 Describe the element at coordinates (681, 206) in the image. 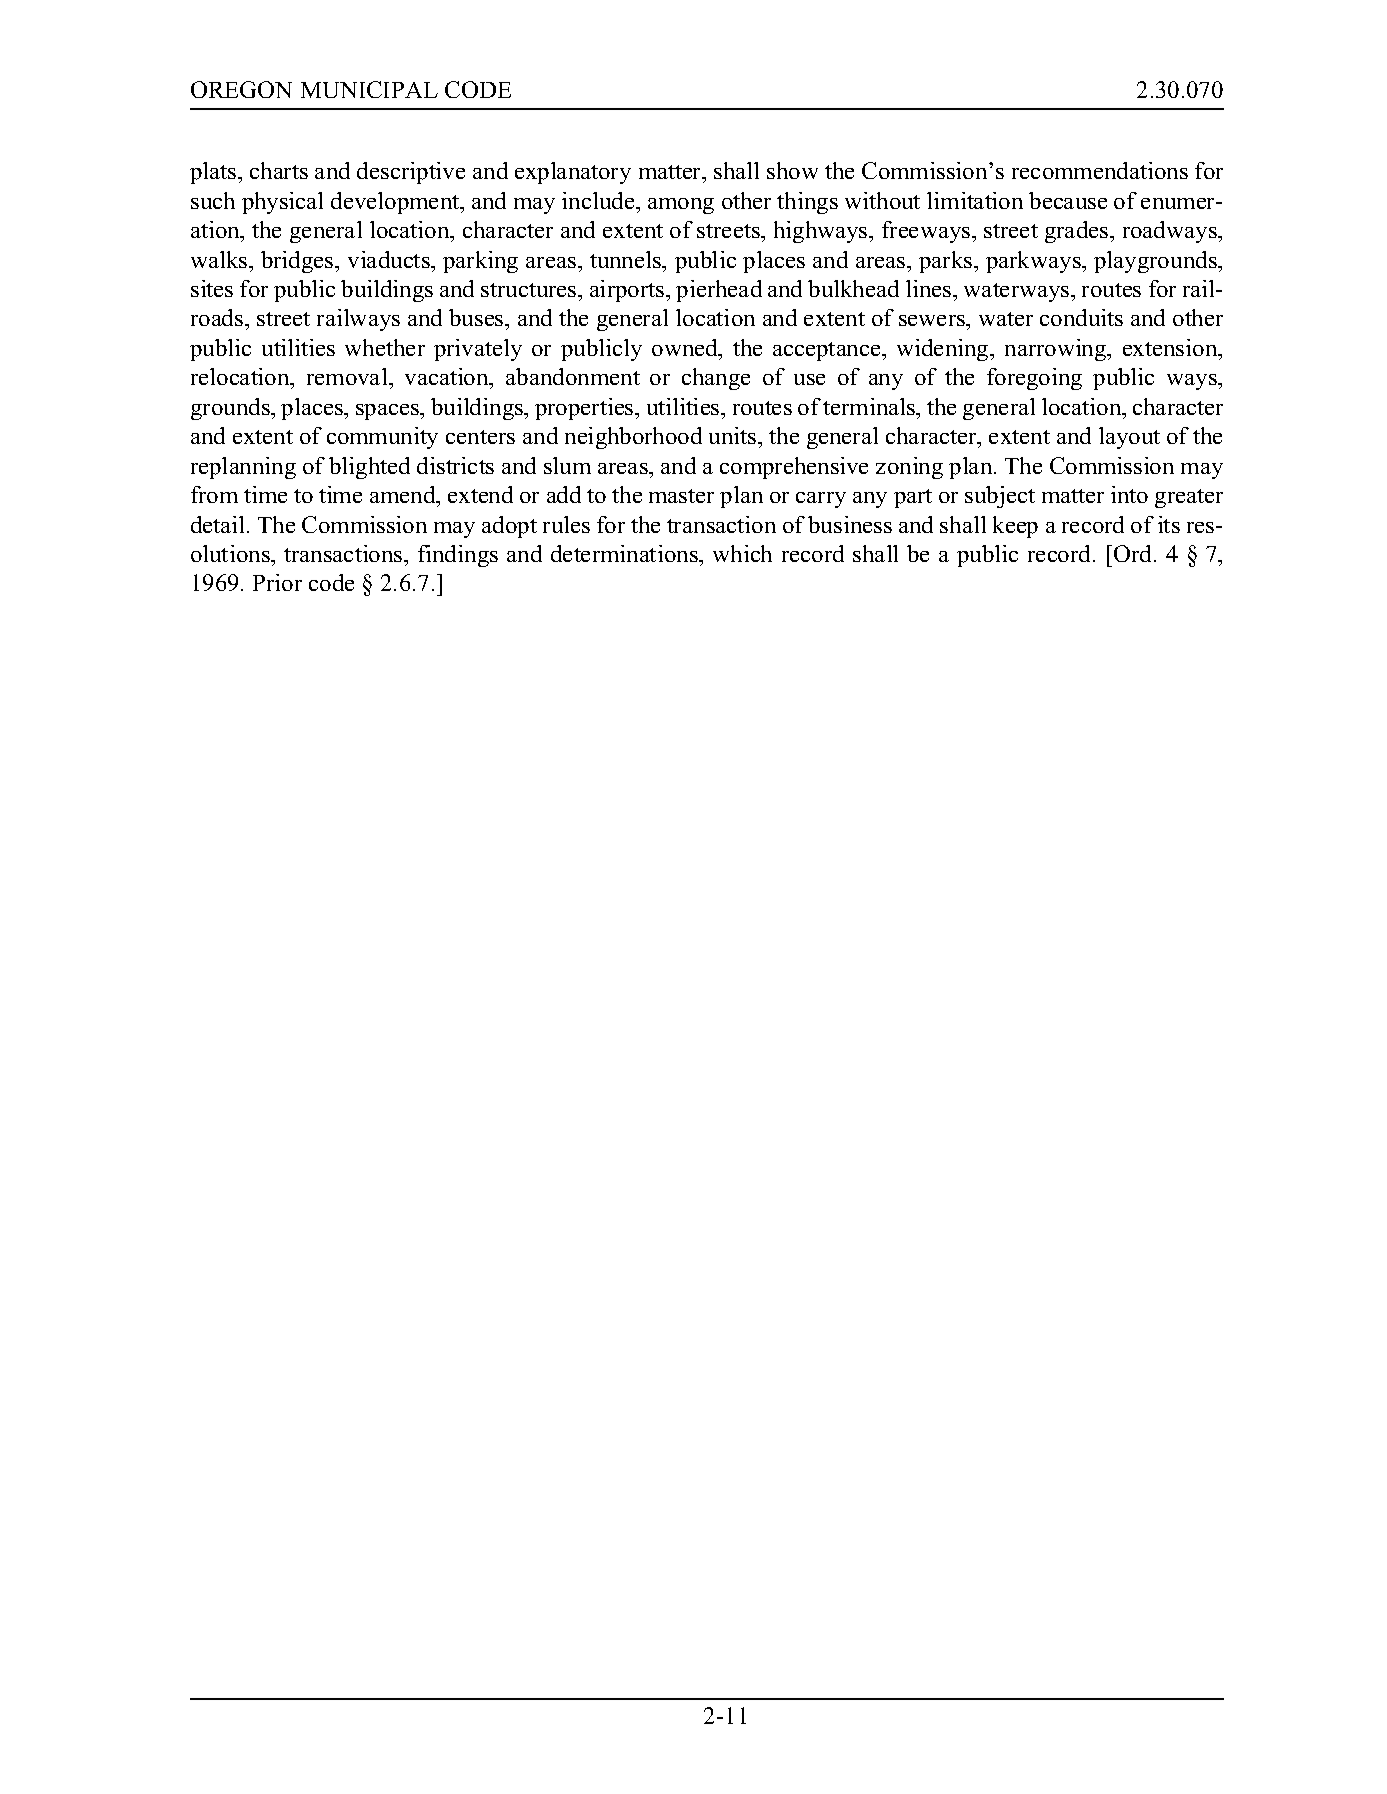

I see `among` at that location.
